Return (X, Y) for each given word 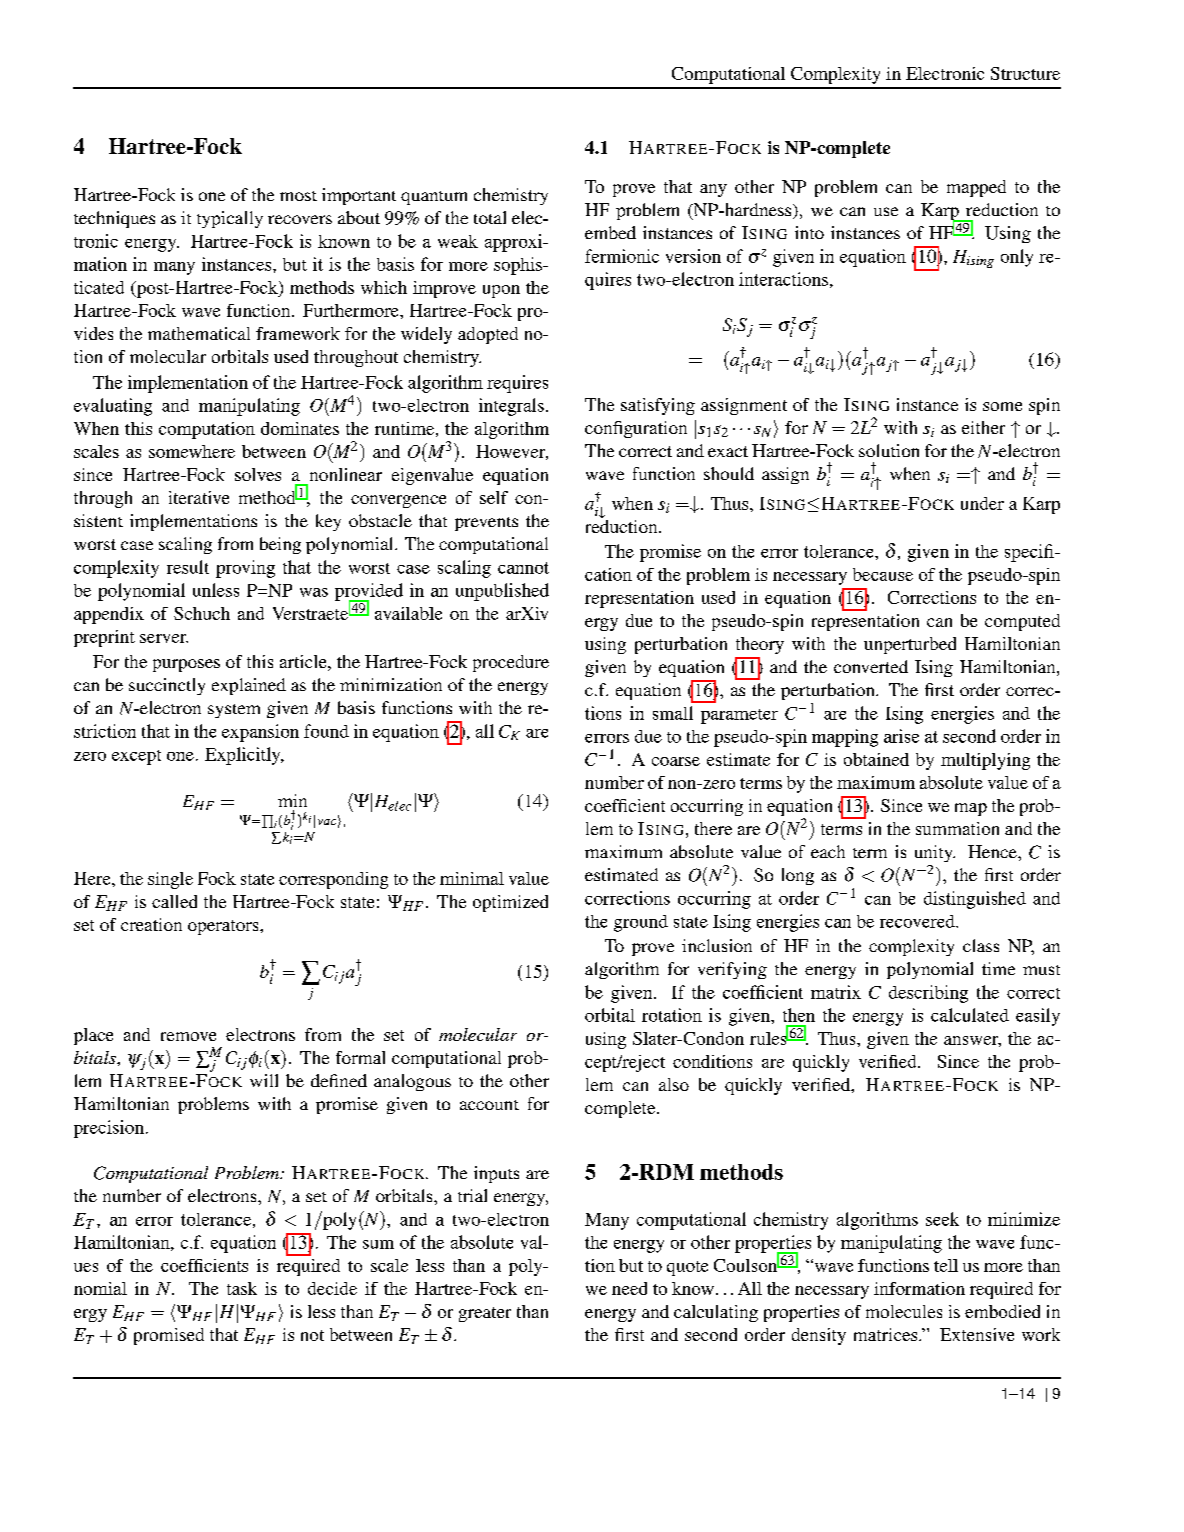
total (490, 217)
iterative (199, 497)
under (982, 503)
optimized (510, 903)
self (494, 497)
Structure (1025, 73)
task (242, 1288)
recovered (918, 921)
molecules (904, 1311)
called (174, 901)
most (298, 196)
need (629, 1288)
